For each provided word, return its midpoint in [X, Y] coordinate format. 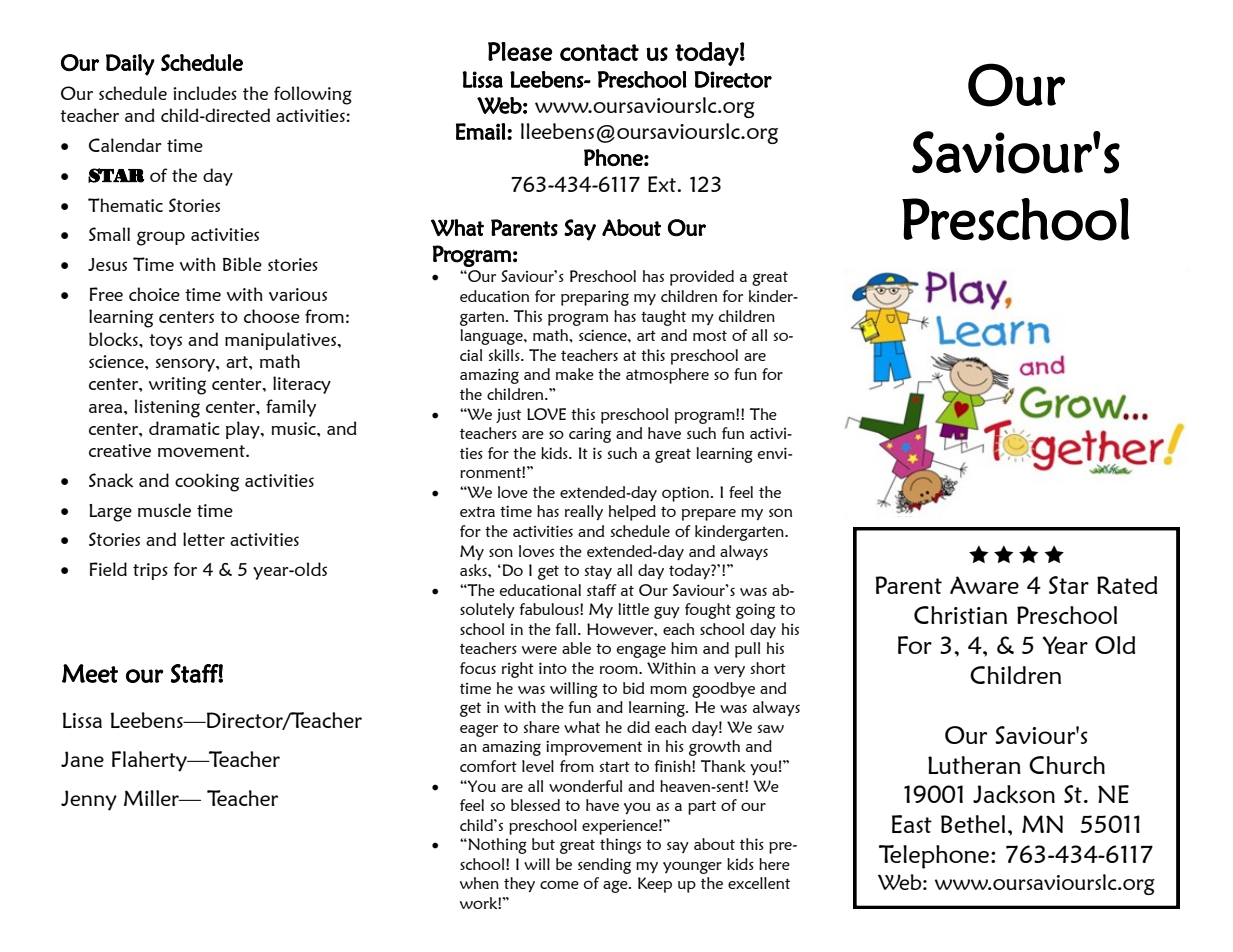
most [710, 336]
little [633, 609]
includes [205, 93]
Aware [984, 585]
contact [599, 52]
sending [604, 866]
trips [150, 571]
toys [165, 342]
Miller [152, 798]
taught [663, 318]
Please [520, 51]
